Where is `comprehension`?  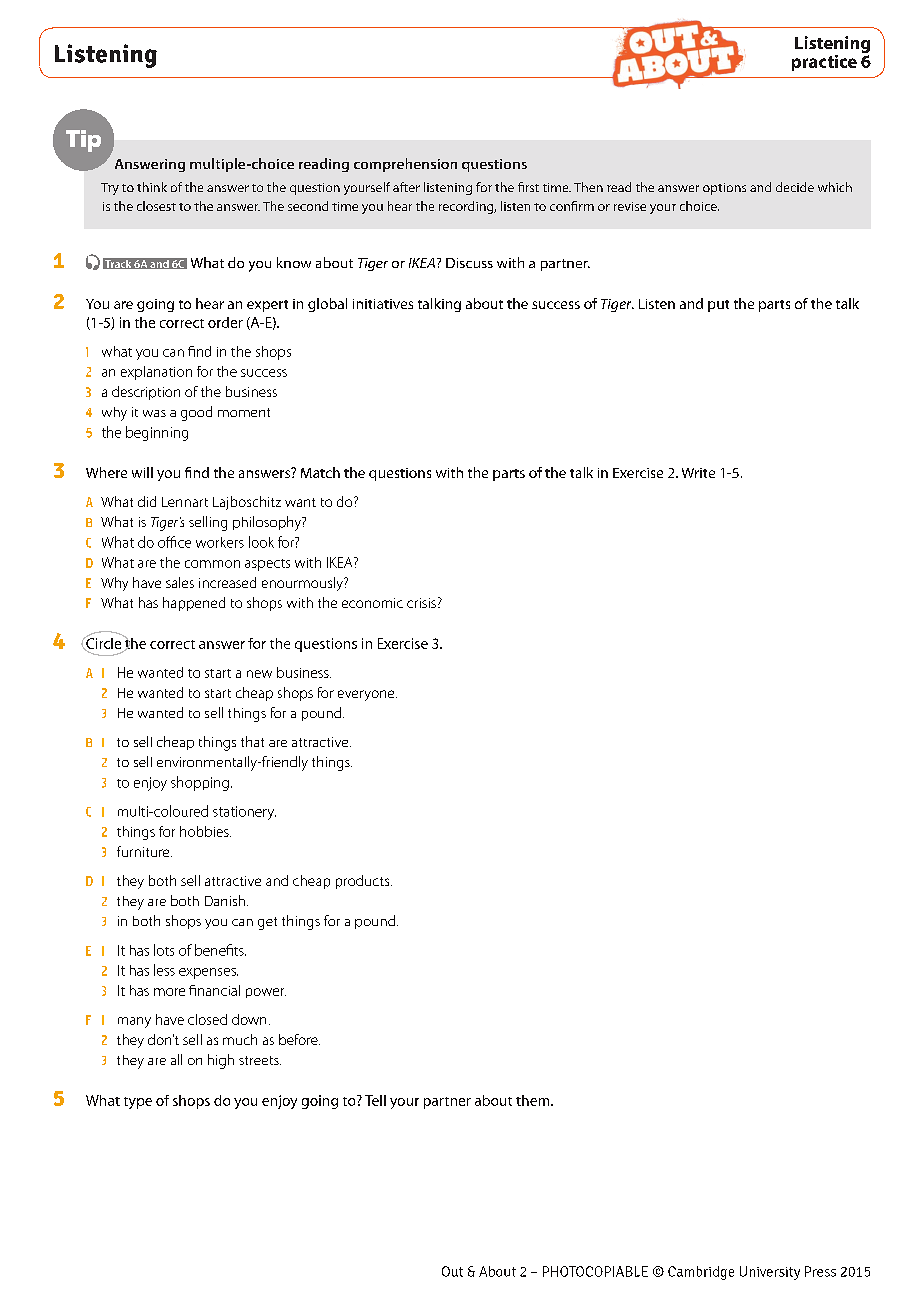
comprehension is located at coordinates (405, 165).
